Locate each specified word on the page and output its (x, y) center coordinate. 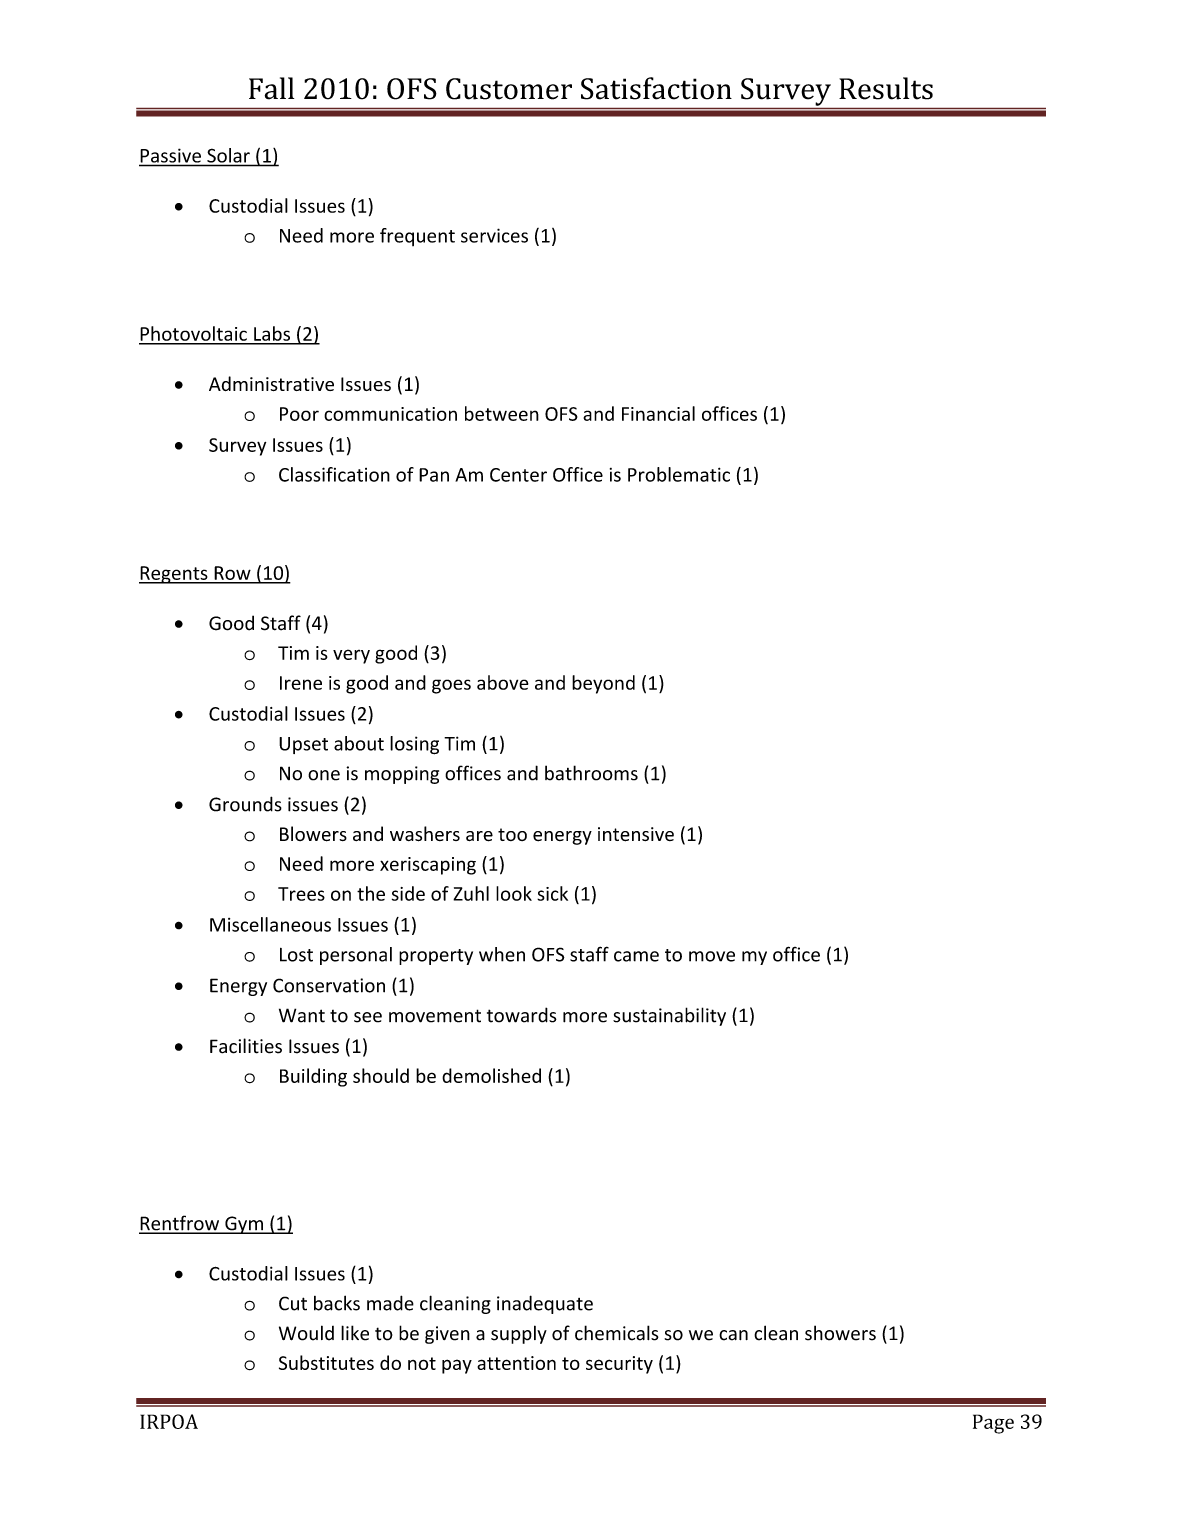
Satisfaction (656, 88)
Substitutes (326, 1362)
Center (518, 475)
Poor (299, 414)
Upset (303, 745)
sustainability (669, 1016)
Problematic (679, 474)
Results (886, 88)
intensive (636, 834)
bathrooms (591, 773)
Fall (271, 88)
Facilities (246, 1046)
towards (522, 1015)
